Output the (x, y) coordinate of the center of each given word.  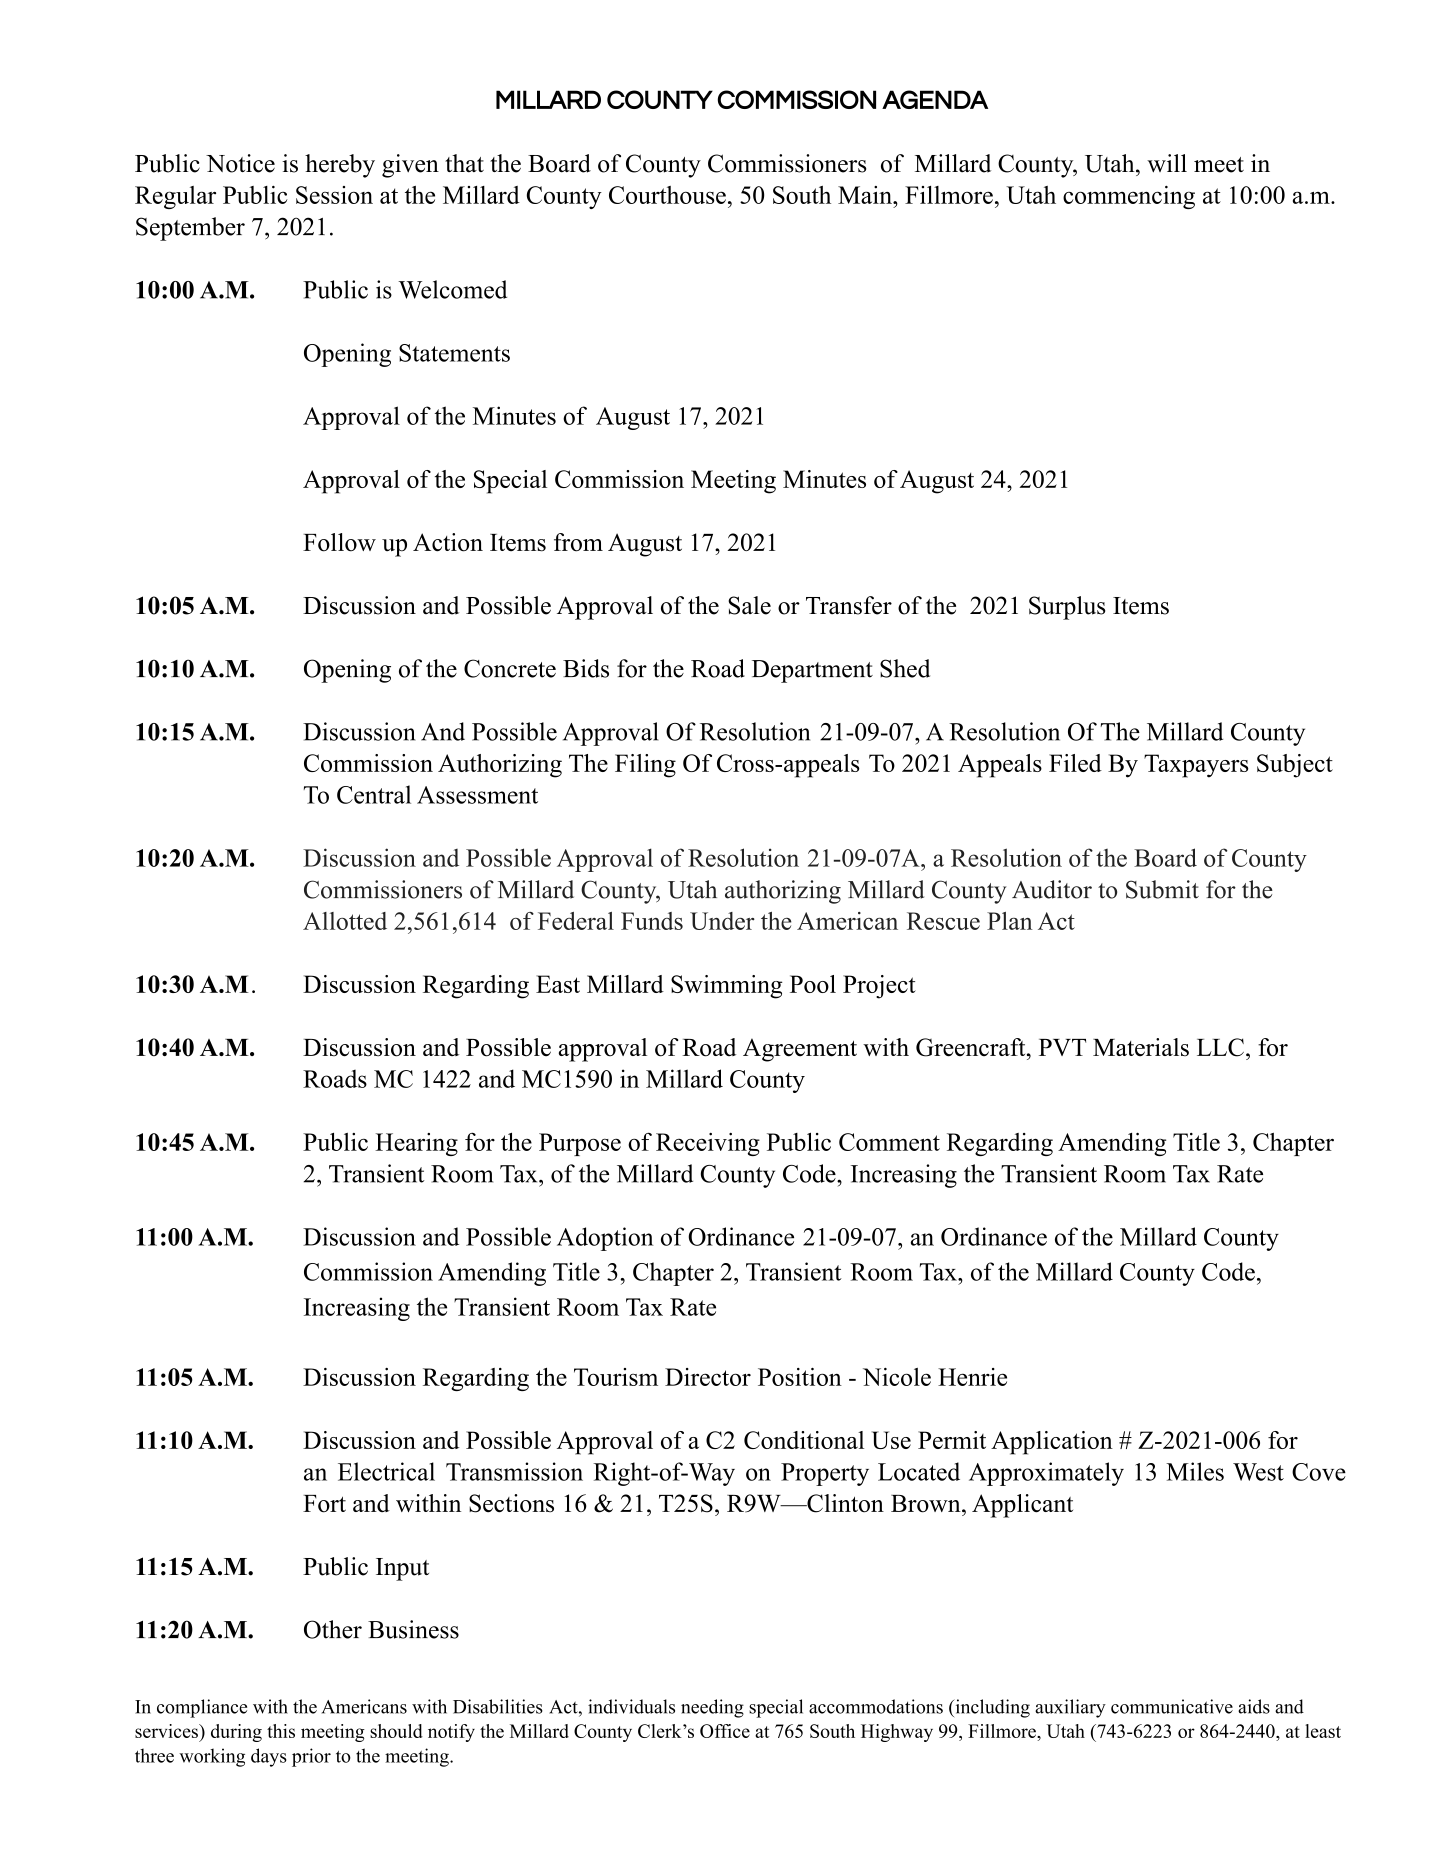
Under (722, 921)
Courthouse (667, 195)
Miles (1195, 1471)
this (281, 1731)
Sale (749, 605)
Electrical (386, 1471)
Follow (339, 542)
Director (708, 1377)
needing (712, 1708)
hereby (340, 166)
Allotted (345, 921)
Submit (1162, 889)
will (1167, 163)
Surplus (1067, 608)
